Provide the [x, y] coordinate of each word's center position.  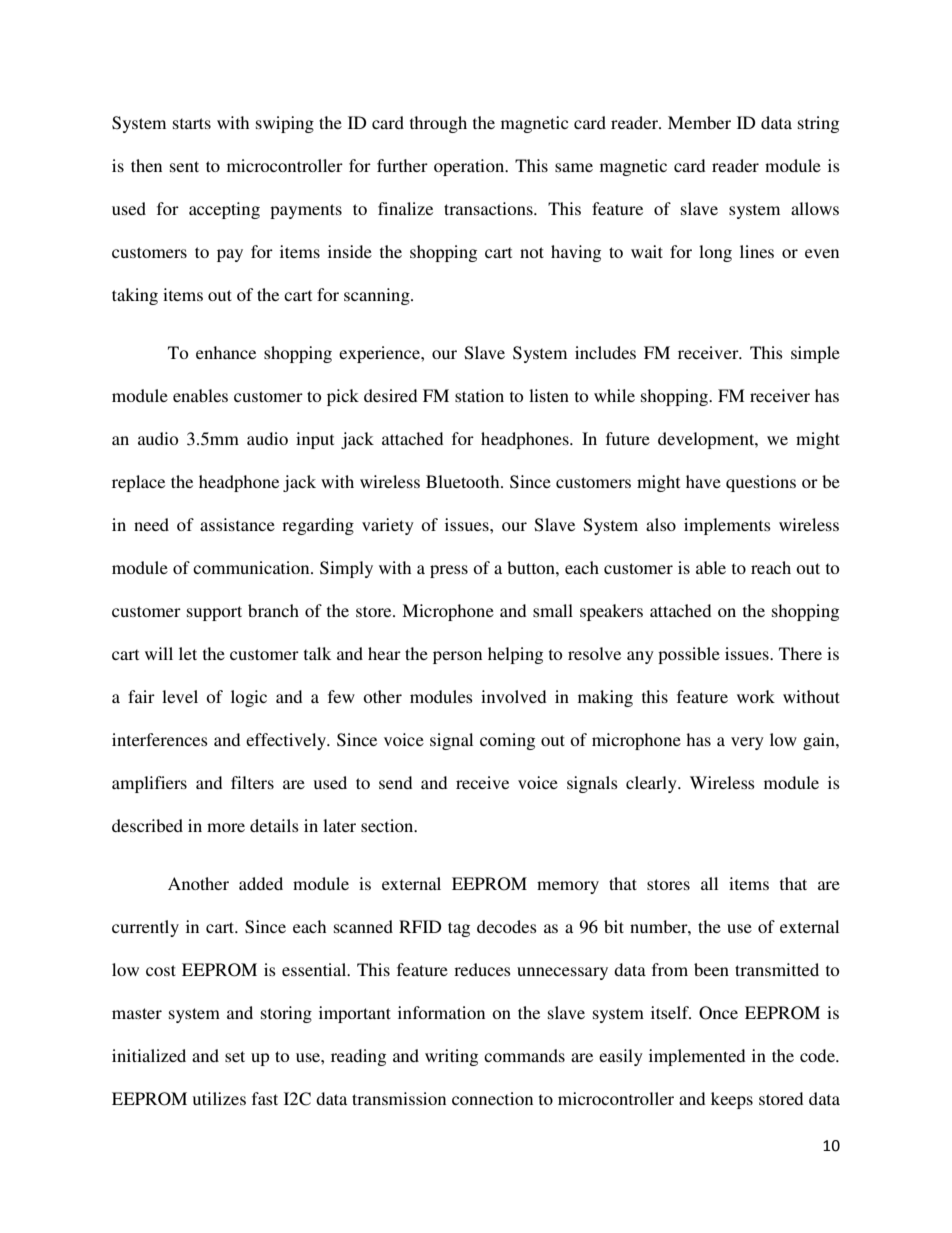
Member [699, 122]
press [449, 571]
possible [689, 655]
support [214, 613]
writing [451, 1057]
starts [192, 123]
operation [470, 167]
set [235, 1056]
